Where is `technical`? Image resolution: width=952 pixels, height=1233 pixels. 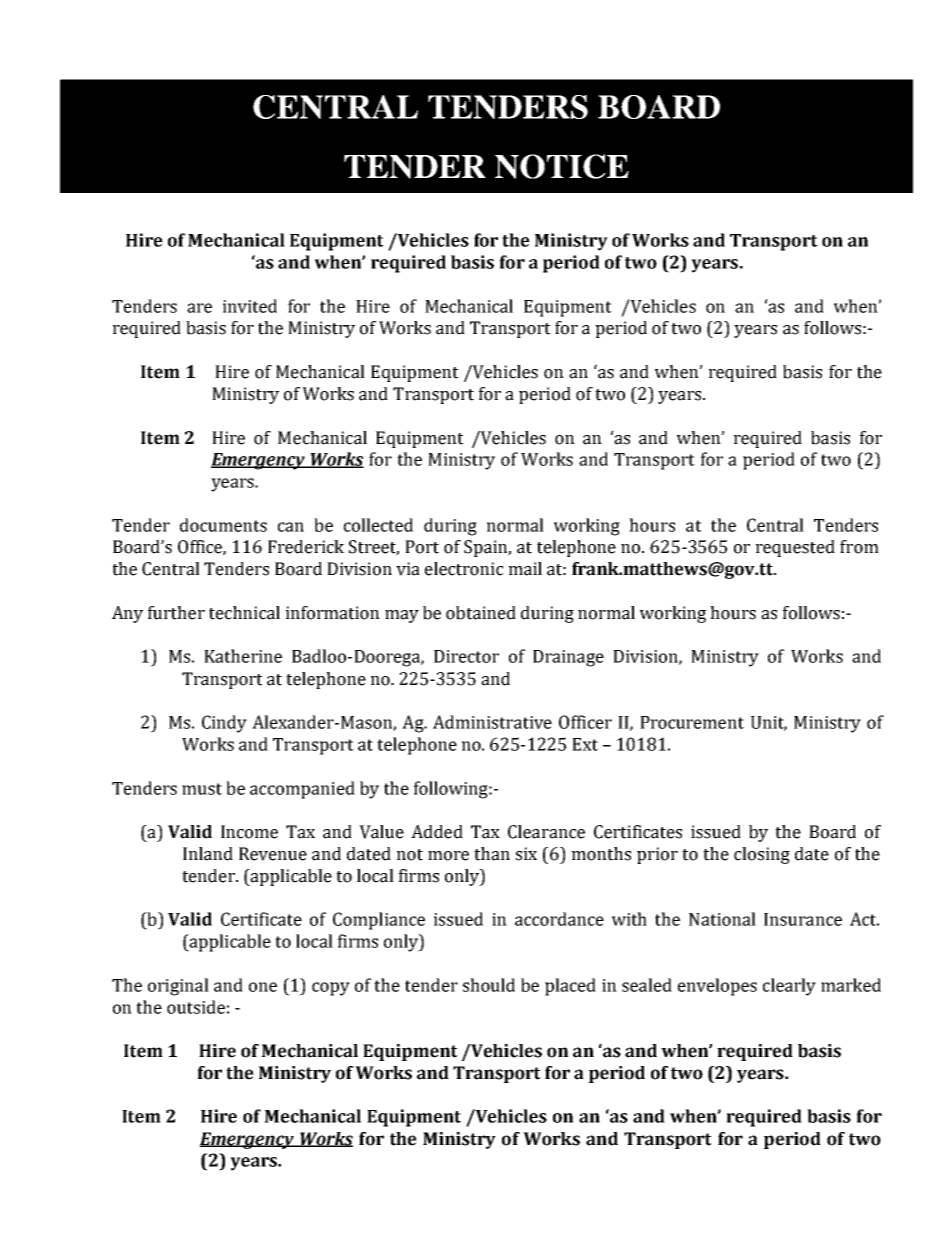
technical is located at coordinates (244, 613).
